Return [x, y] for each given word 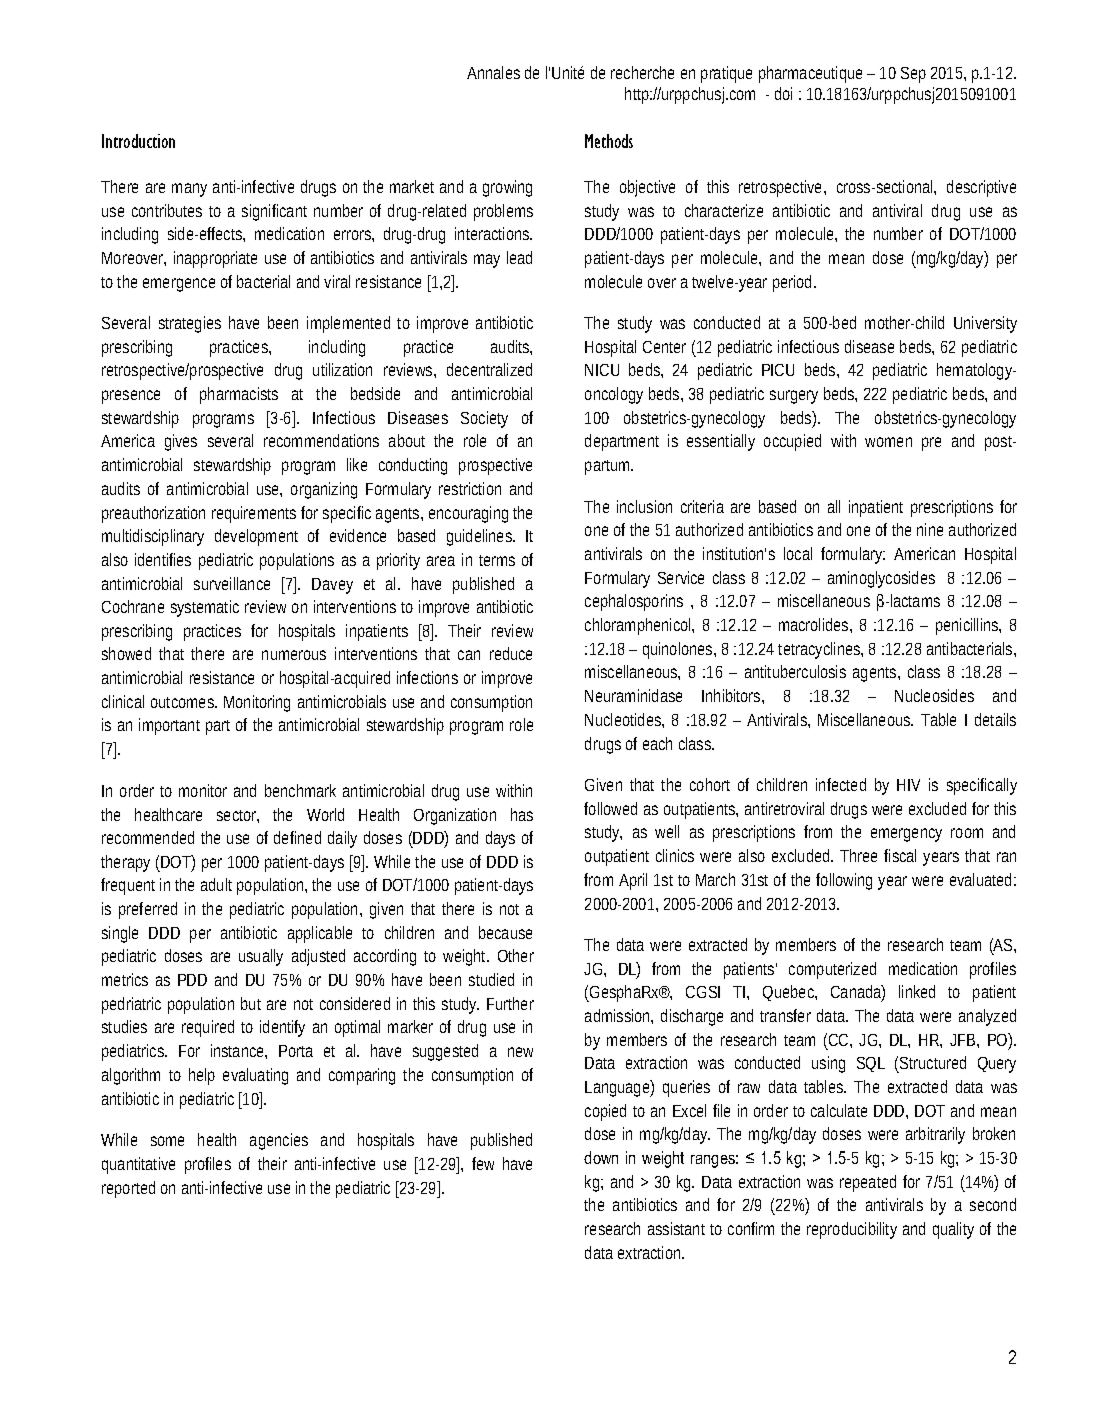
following [844, 881]
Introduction [138, 141]
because [505, 932]
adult [216, 884]
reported [128, 1189]
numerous [294, 655]
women [888, 442]
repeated [868, 1183]
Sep [913, 75]
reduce [511, 653]
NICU [602, 370]
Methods [609, 141]
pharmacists [239, 395]
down [601, 1157]
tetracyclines [820, 650]
